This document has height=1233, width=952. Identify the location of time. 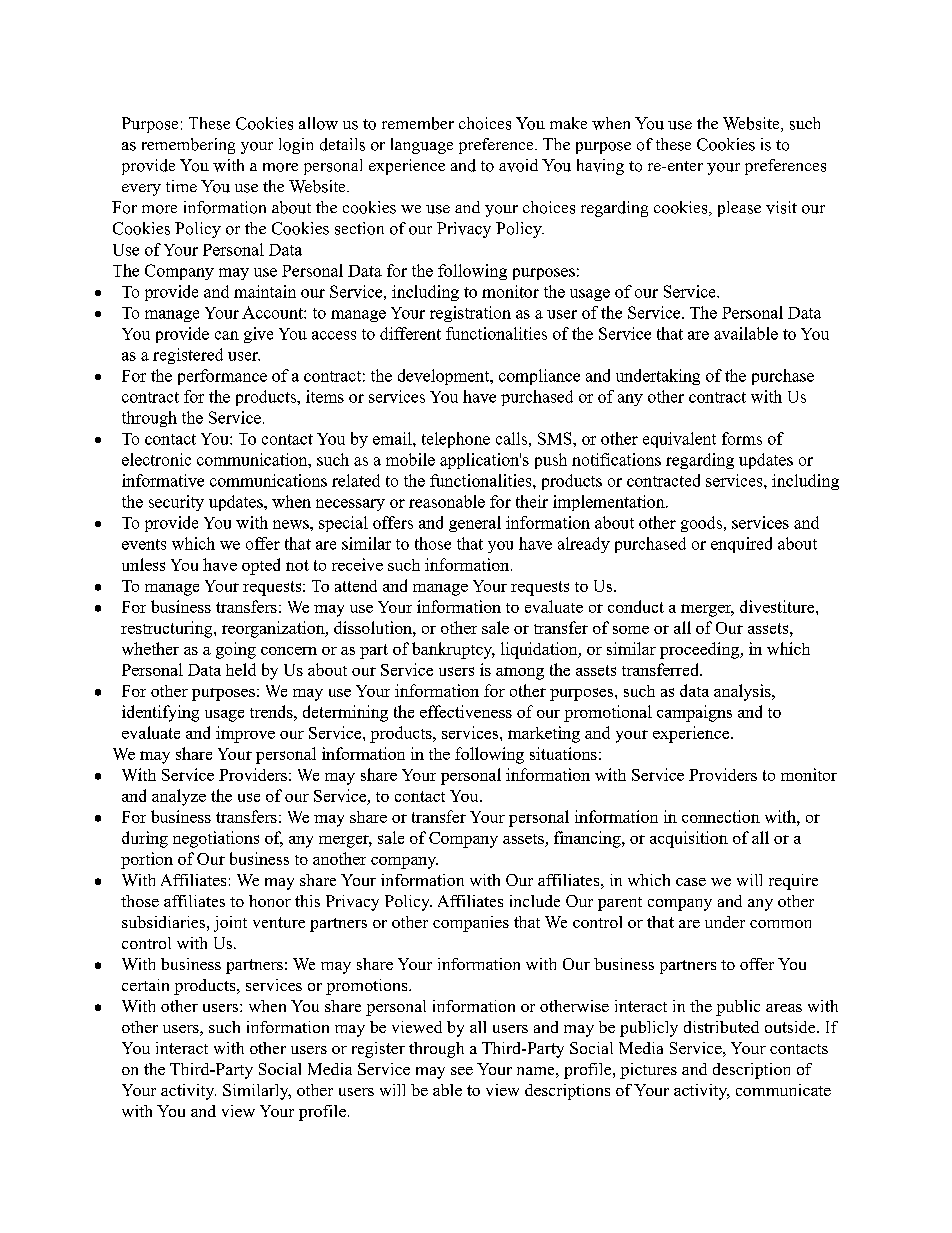
(181, 186).
